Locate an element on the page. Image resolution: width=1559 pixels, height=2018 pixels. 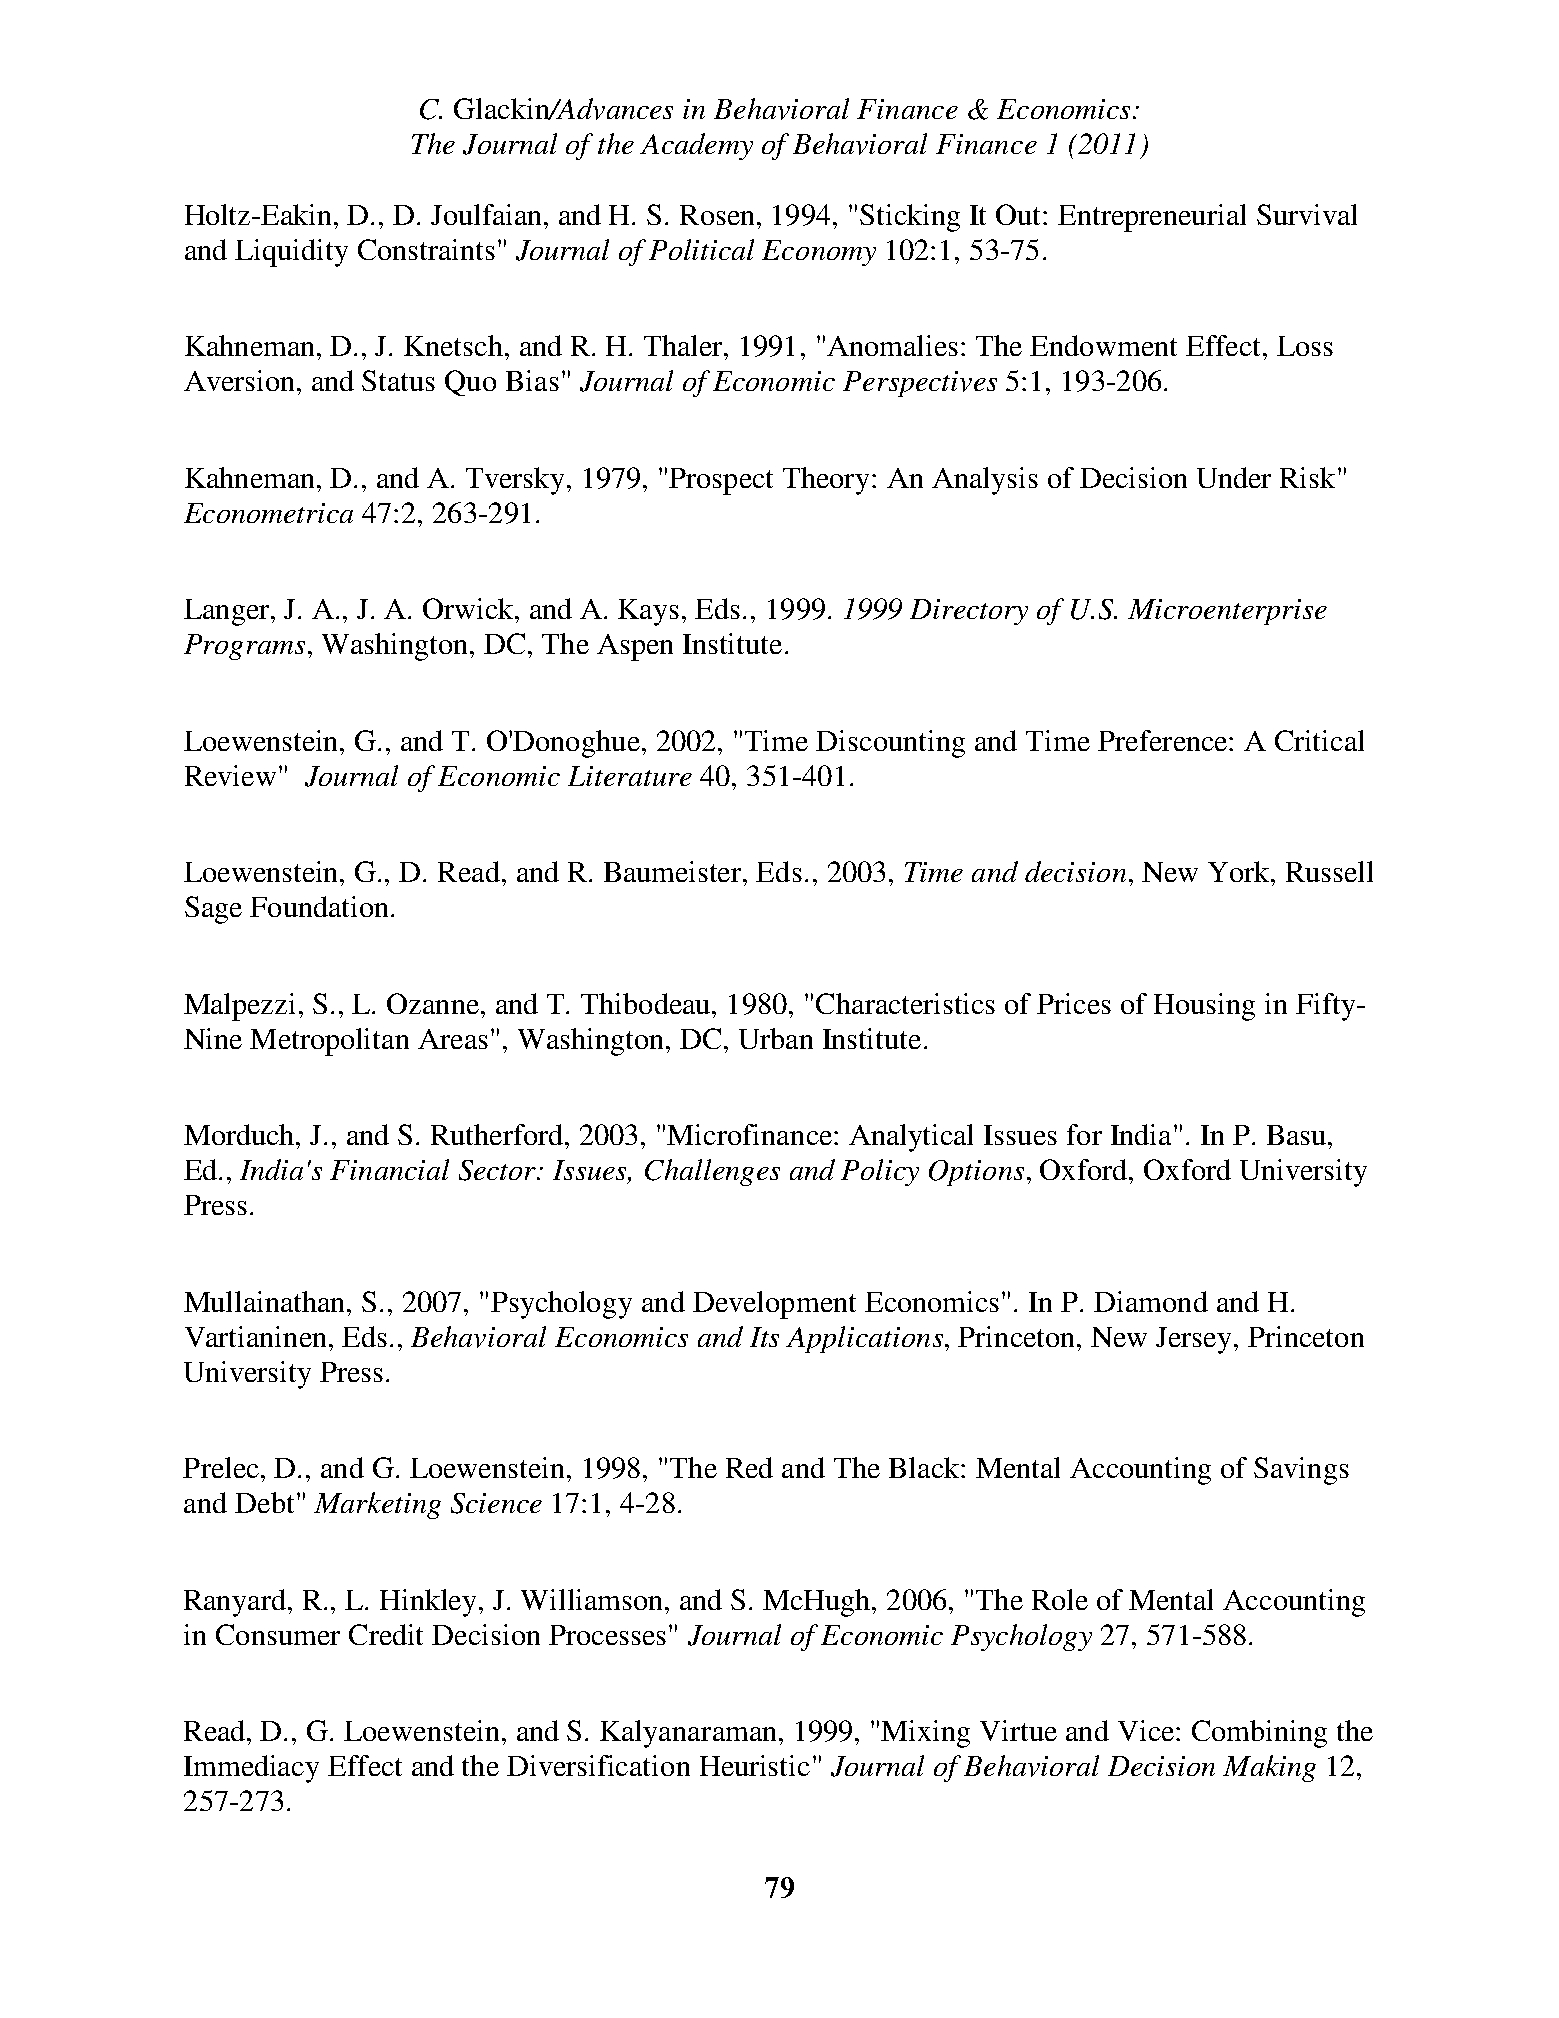
Entrepreneurial is located at coordinates (1152, 218).
